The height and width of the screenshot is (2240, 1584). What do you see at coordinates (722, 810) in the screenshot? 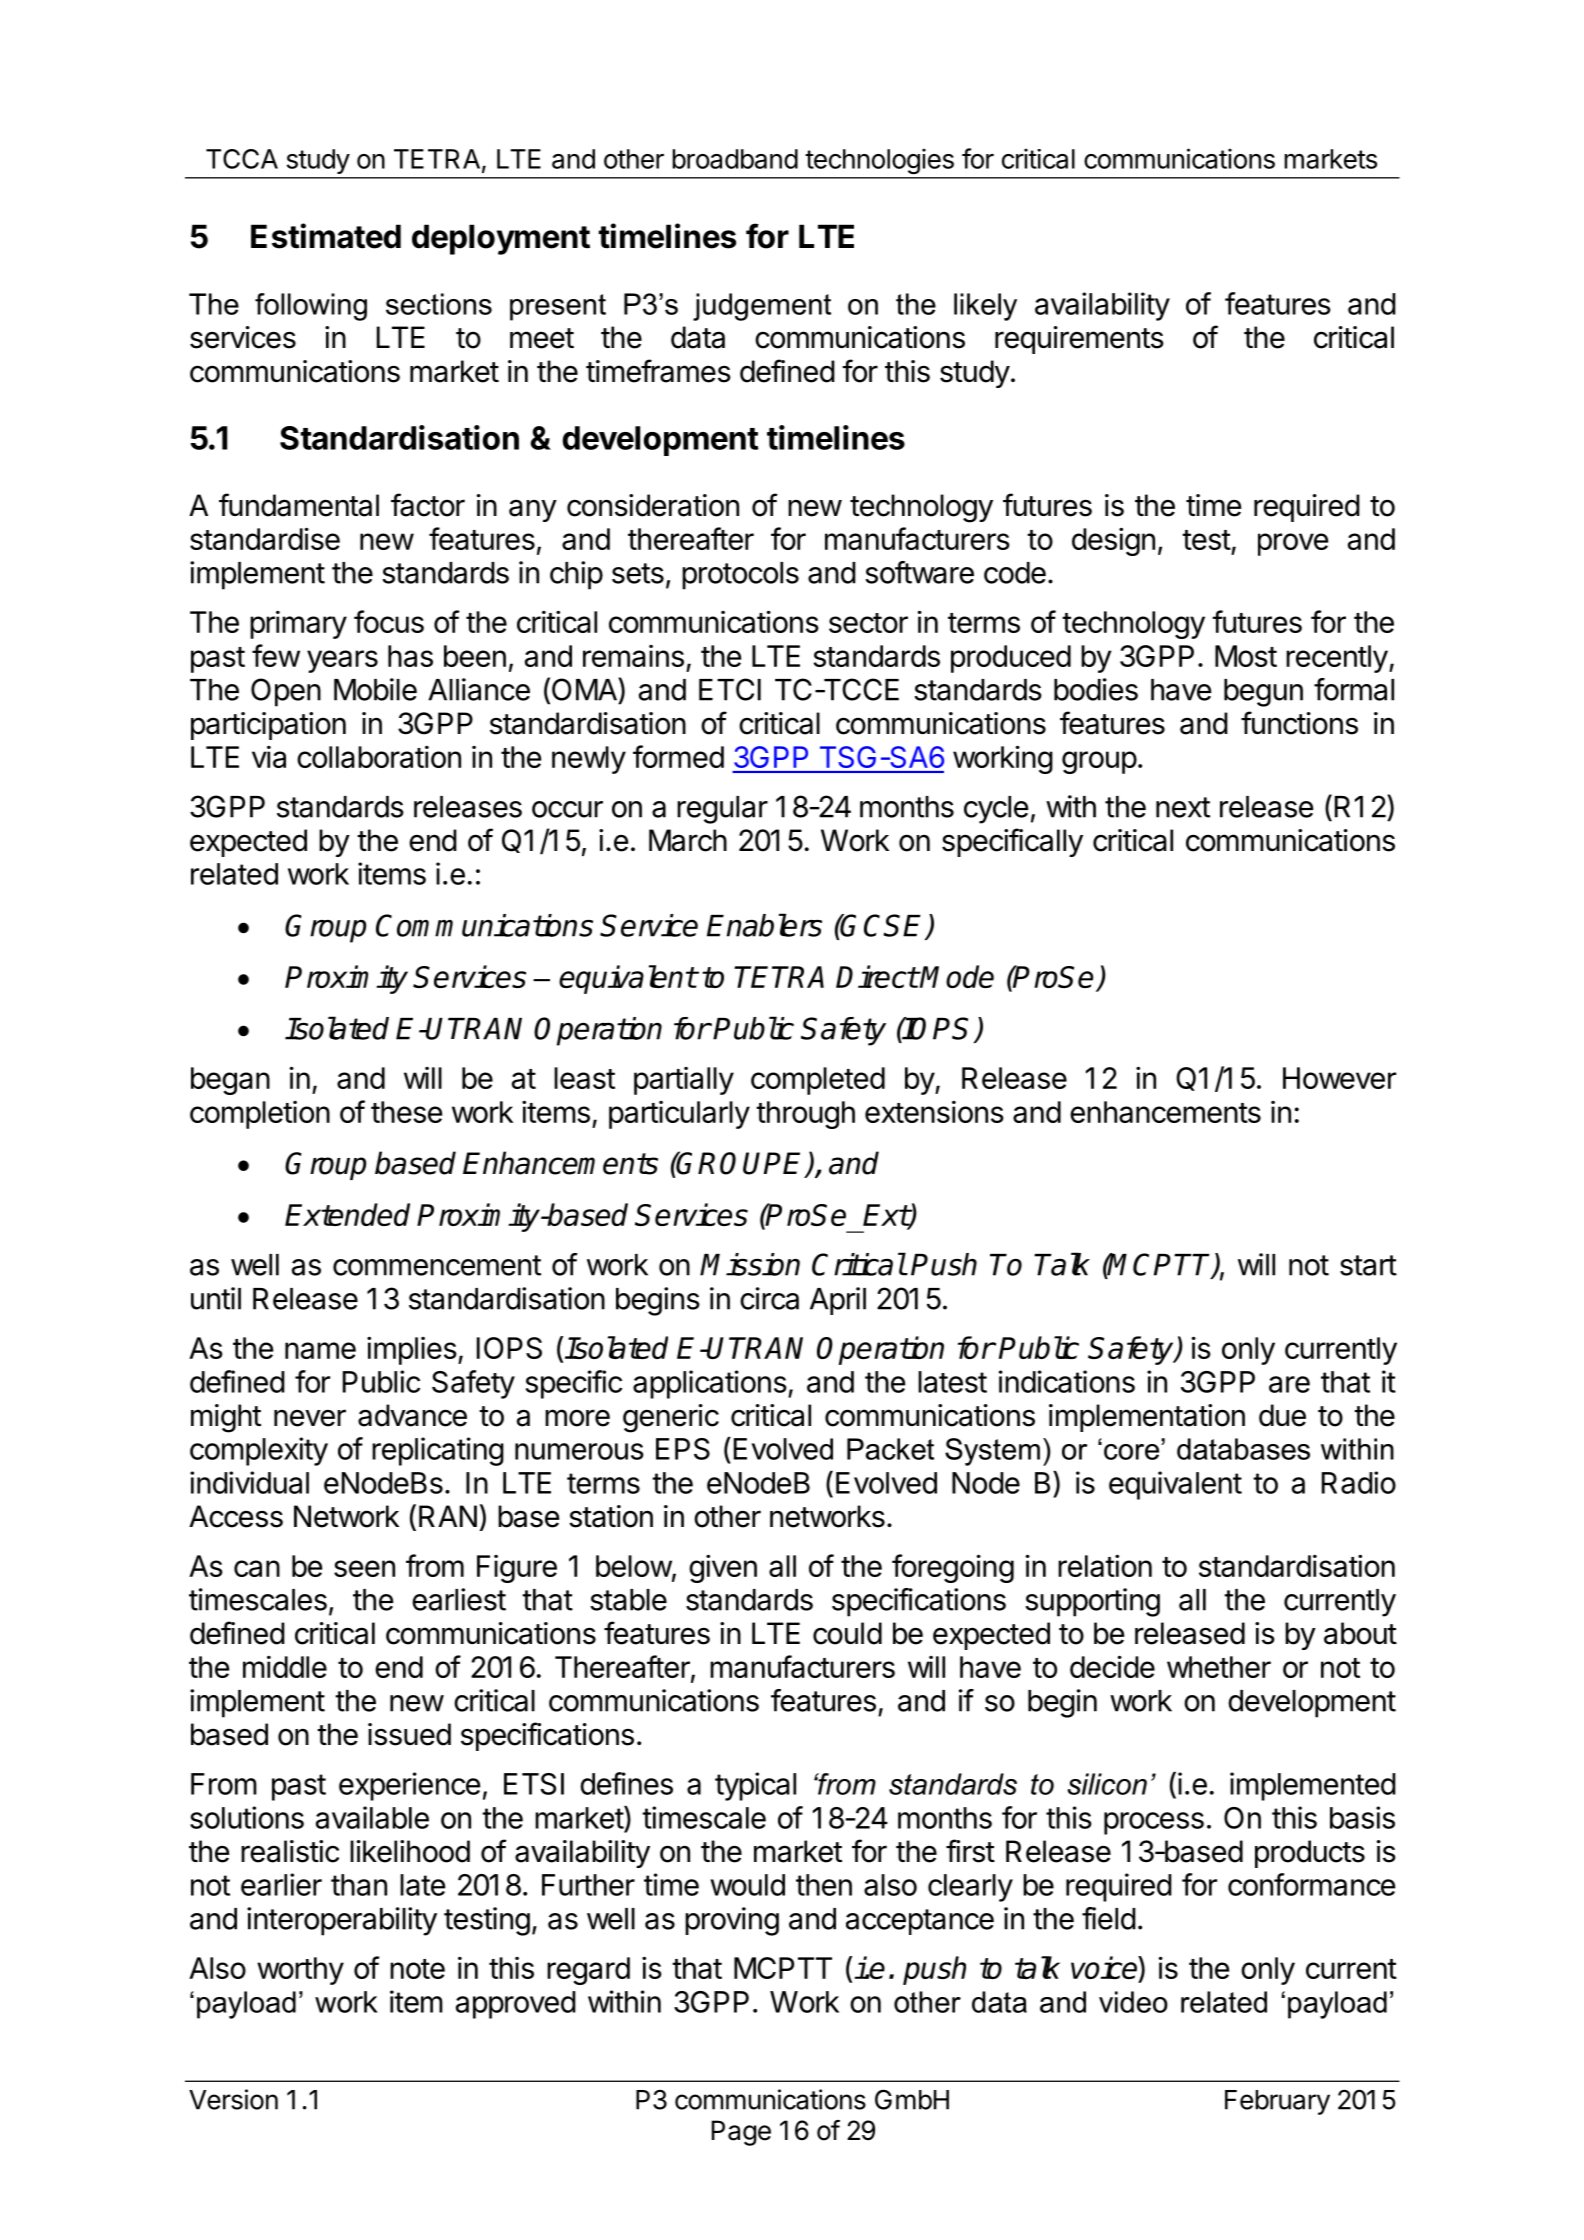
I see `regular` at bounding box center [722, 810].
